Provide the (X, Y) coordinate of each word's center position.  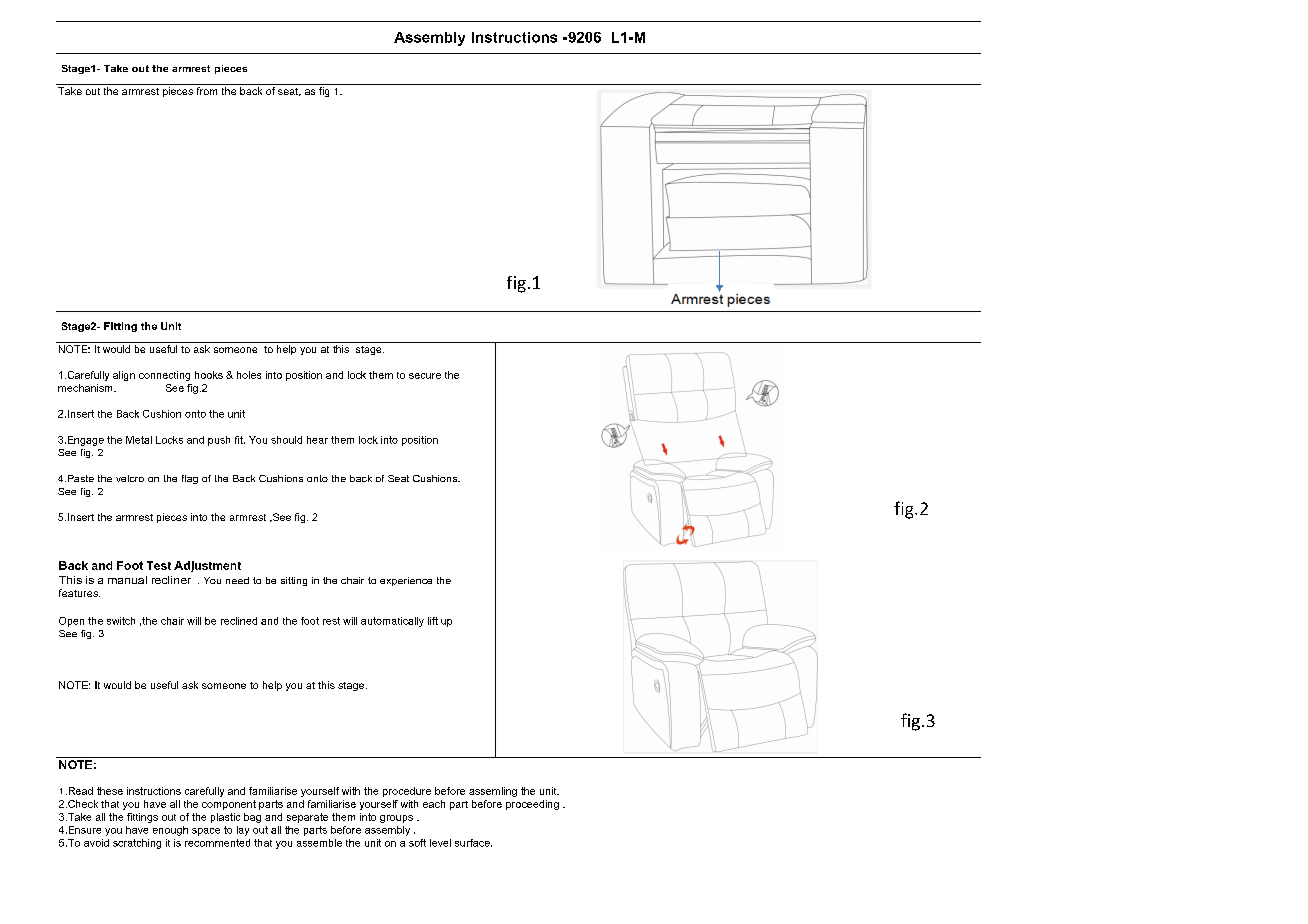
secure (425, 376)
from (207, 91)
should (286, 440)
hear (317, 440)
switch (121, 621)
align (124, 376)
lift (433, 621)
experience (406, 581)
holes (249, 375)
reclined (239, 621)
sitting (294, 581)
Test (159, 565)
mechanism (86, 388)
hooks (209, 375)
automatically (392, 622)
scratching (137, 844)
